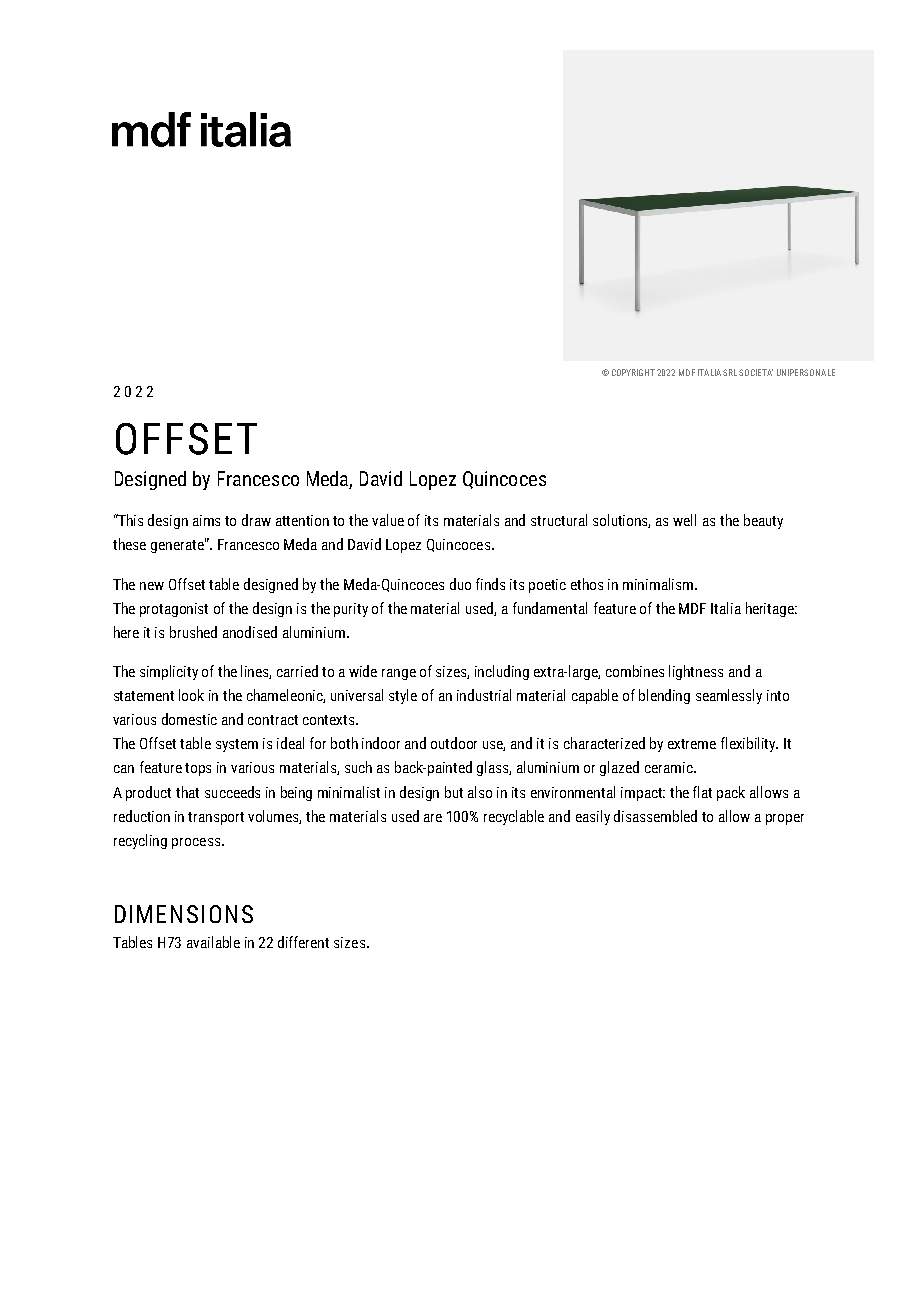 This screenshot has height=1308, width=924. What do you see at coordinates (206, 520) in the screenshot?
I see `aims` at bounding box center [206, 520].
